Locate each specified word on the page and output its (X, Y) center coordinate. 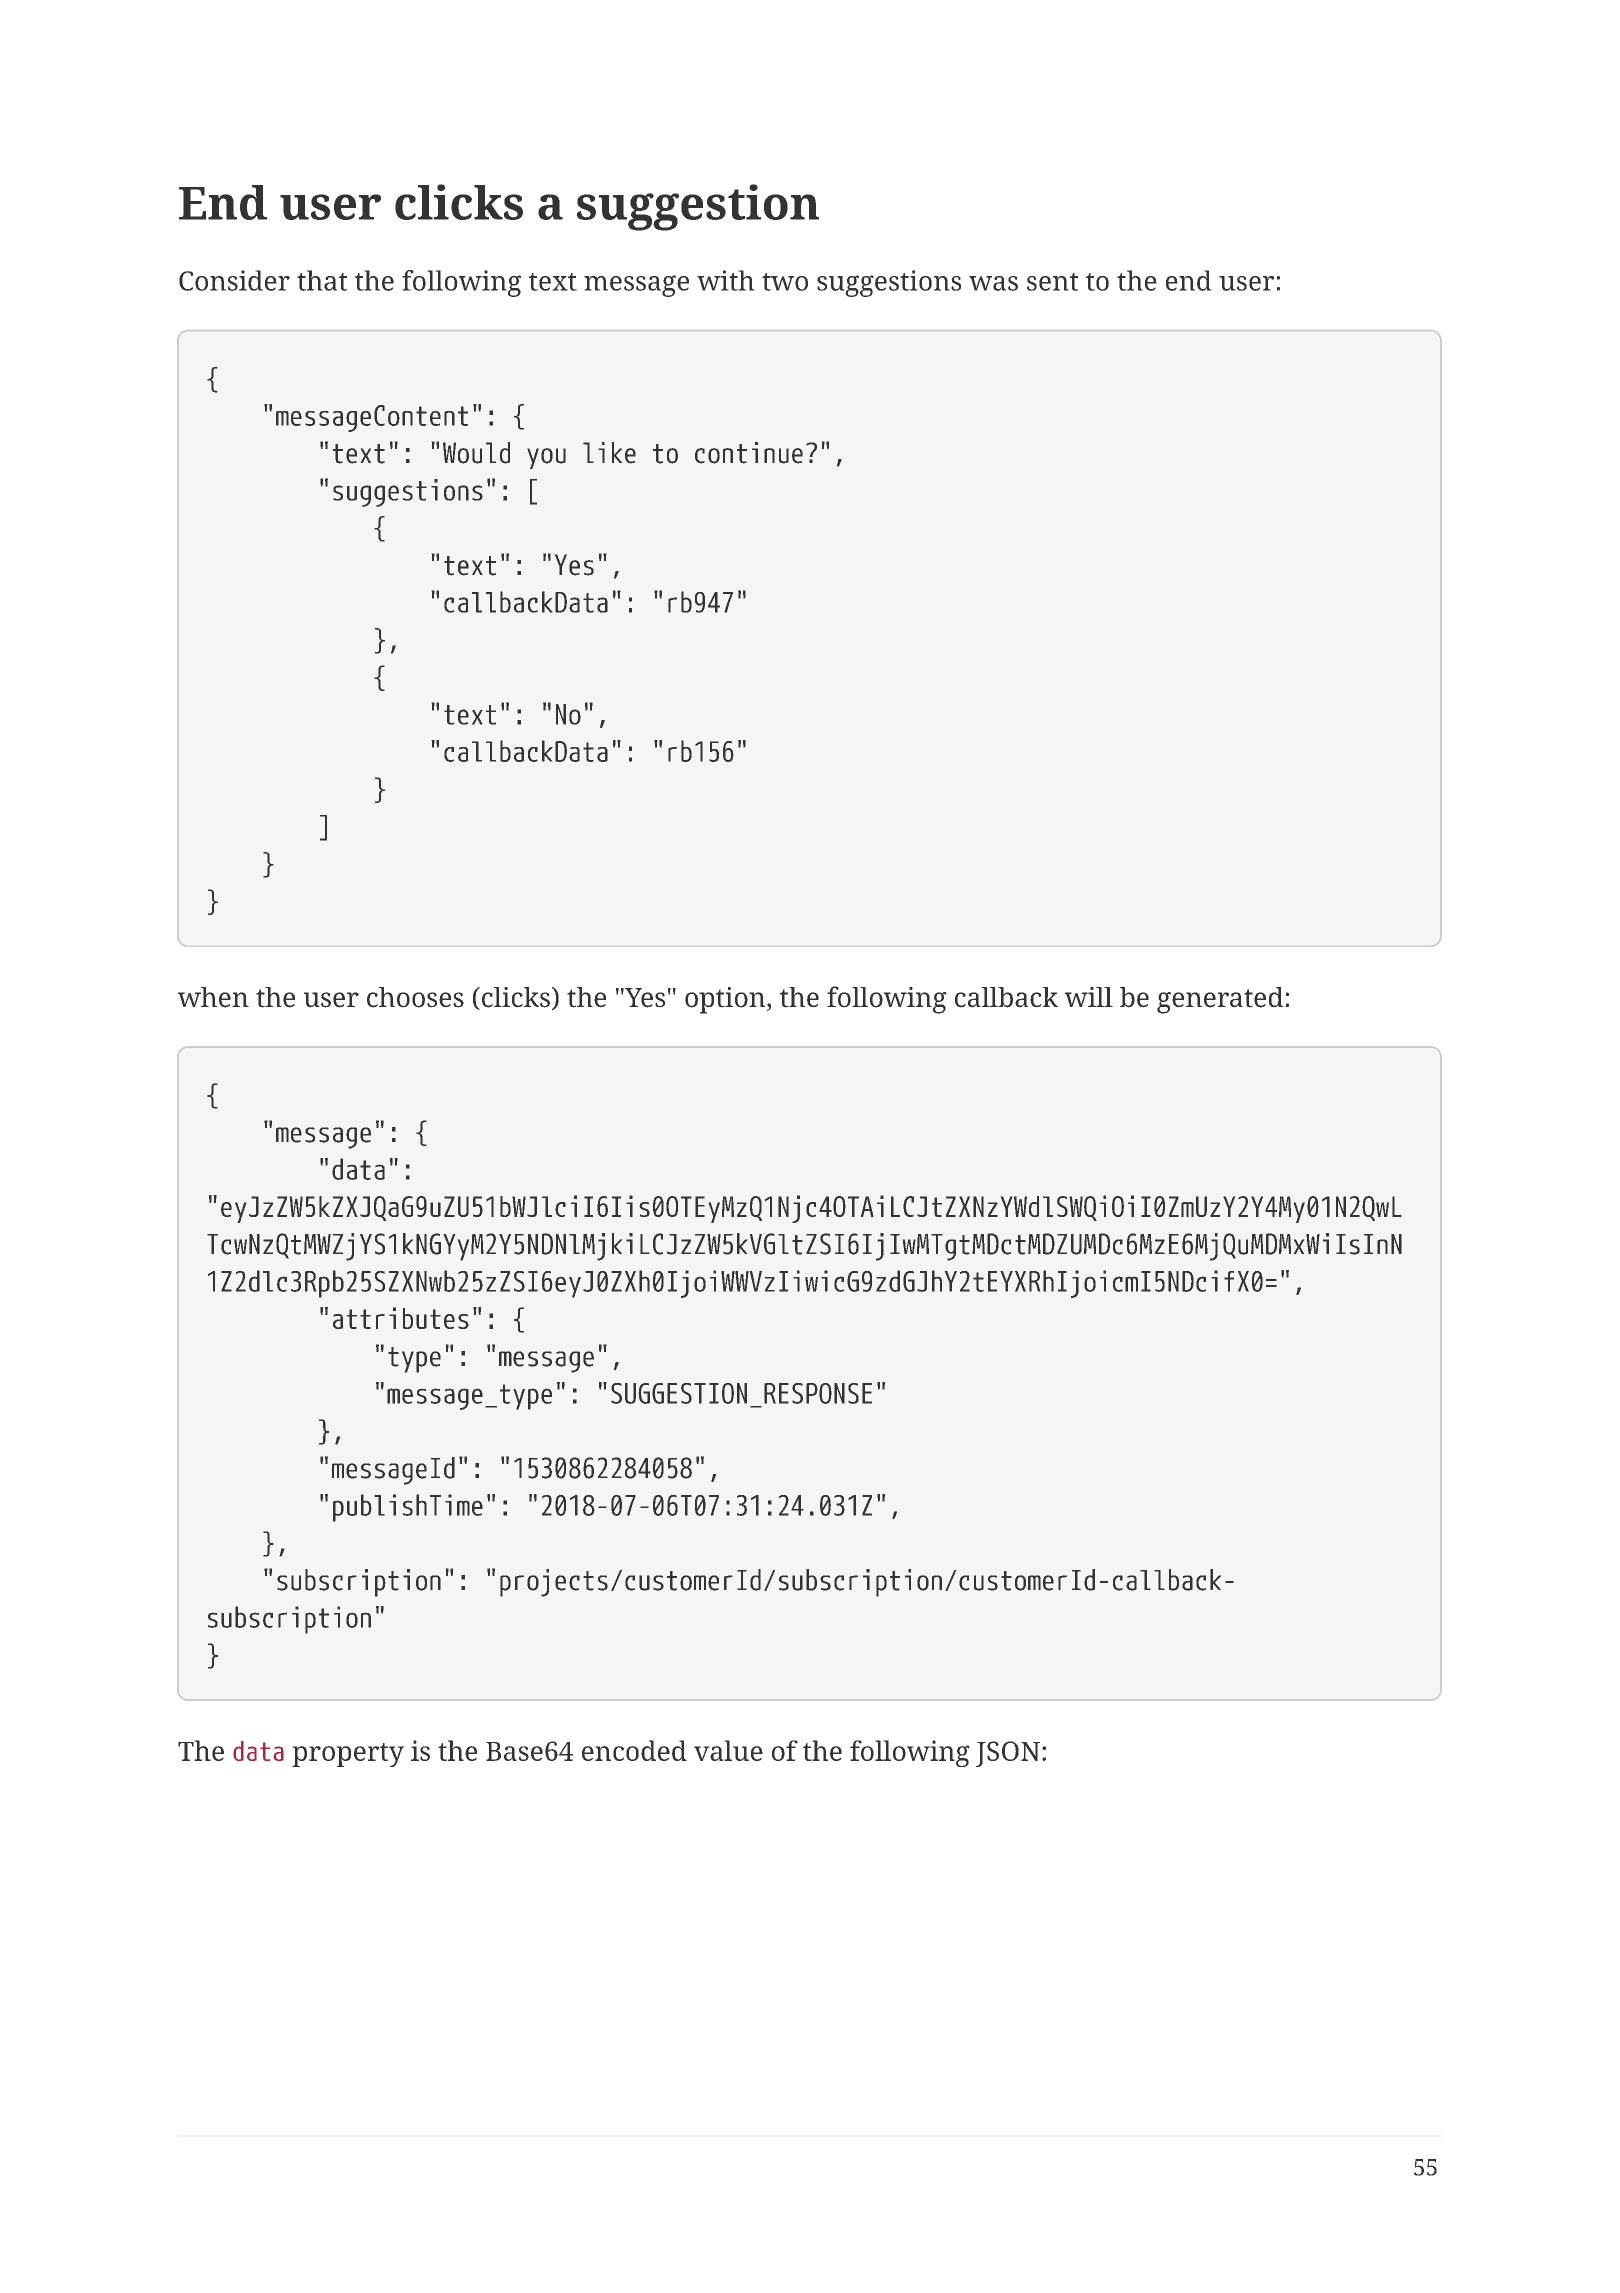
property (348, 1755)
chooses (415, 997)
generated (1220, 1000)
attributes (401, 1318)
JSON (1008, 1754)
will (1089, 997)
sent (1052, 282)
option (726, 1000)
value (728, 1750)
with (726, 280)
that (322, 280)
